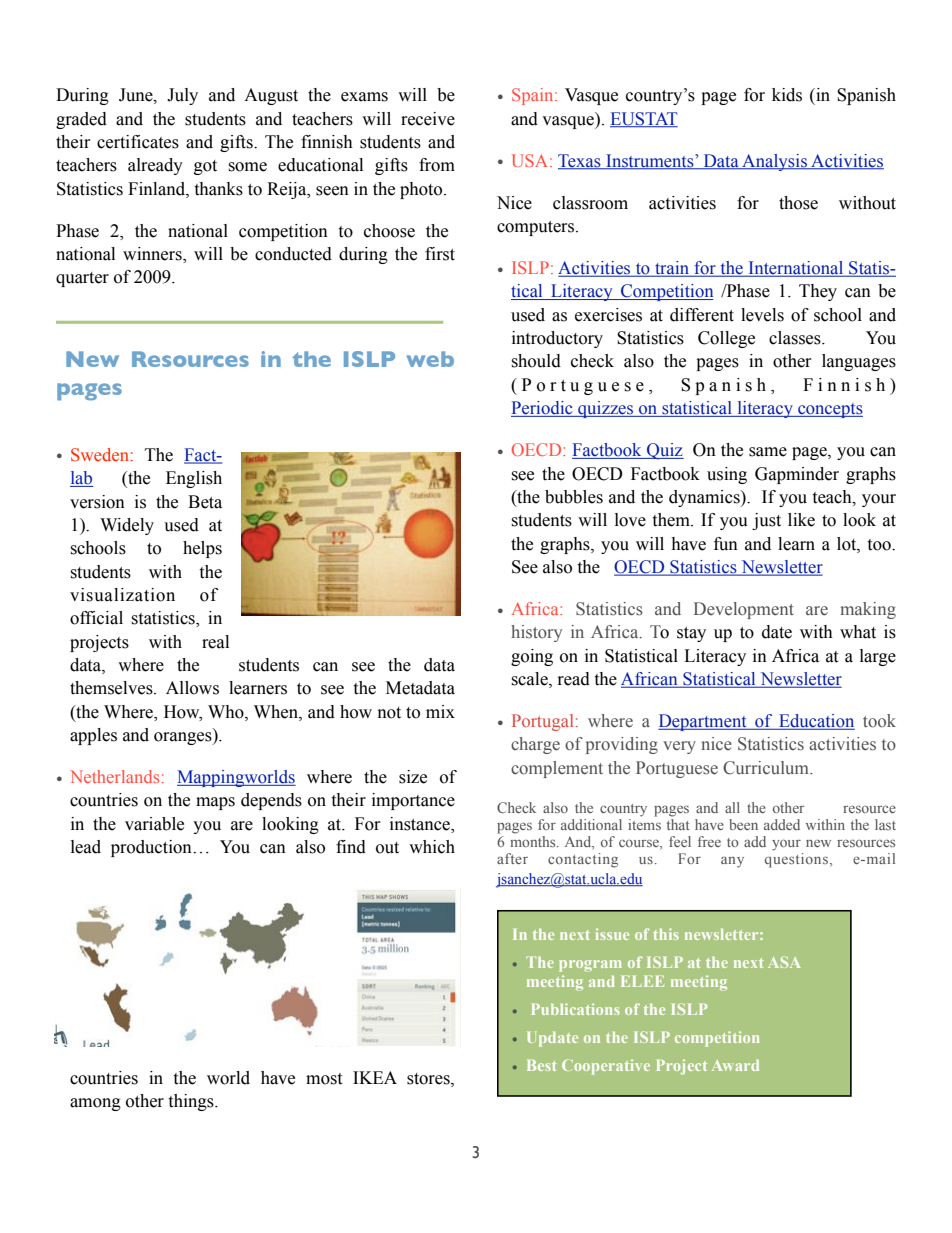 This screenshot has width=952, height=1233. I want to click on same, so click(768, 452).
